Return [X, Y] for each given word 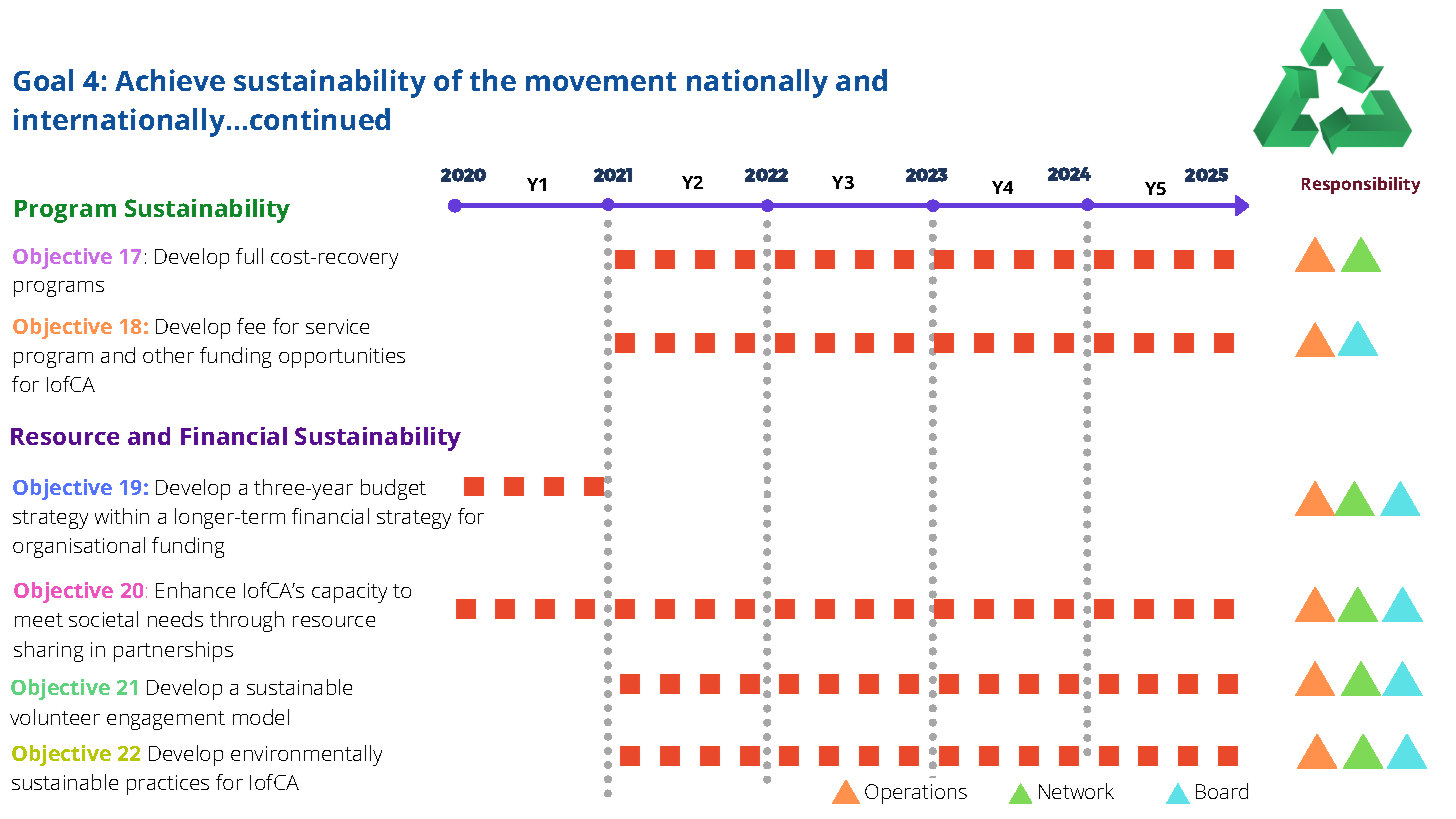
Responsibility [1361, 185]
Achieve [170, 80]
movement [601, 81]
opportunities [342, 358]
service [337, 326]
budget [393, 489]
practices [168, 785]
